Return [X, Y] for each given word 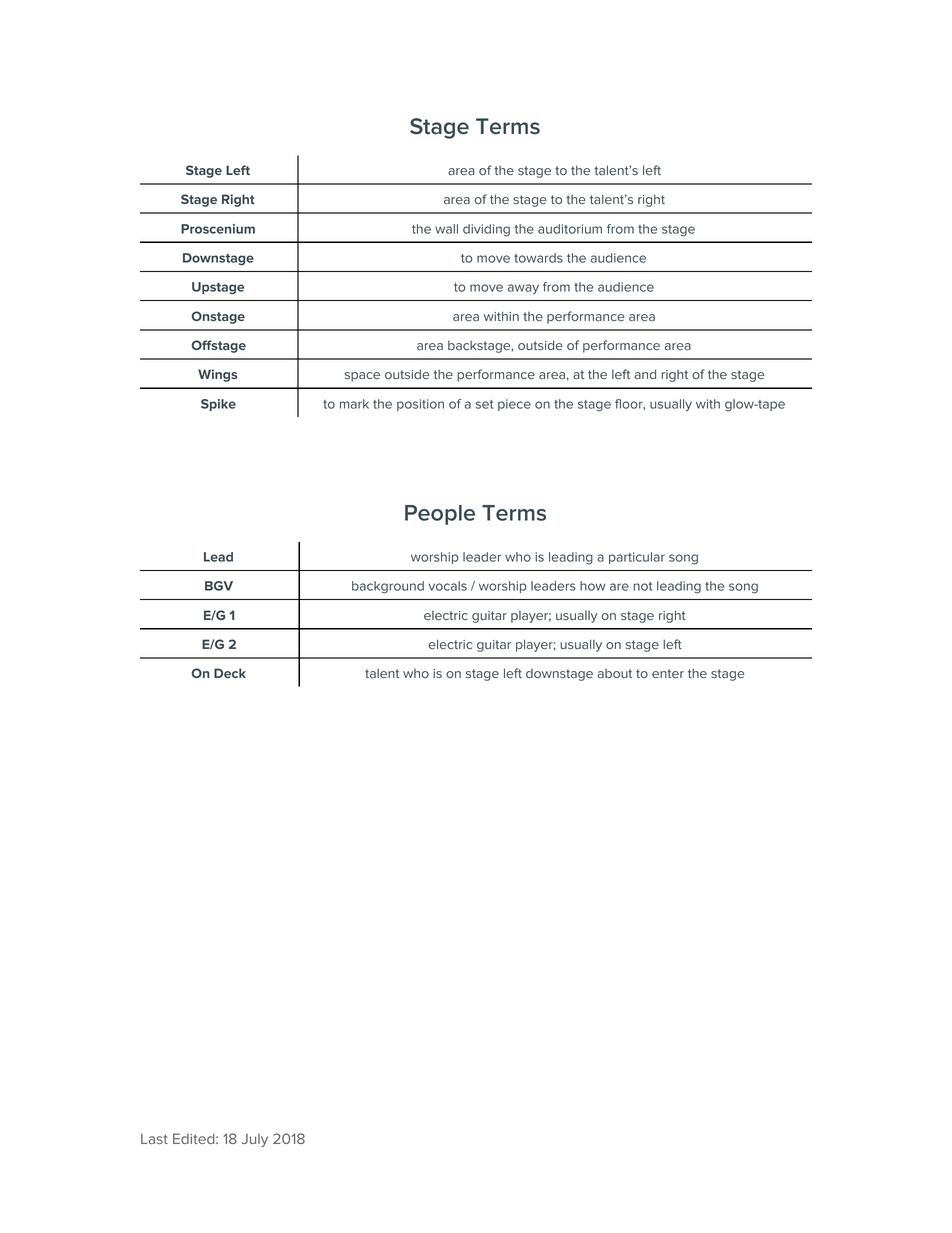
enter [668, 673]
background [388, 587]
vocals [447, 586]
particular [637, 558]
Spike [218, 405]
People [440, 515]
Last [154, 1138]
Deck [230, 673]
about [615, 673]
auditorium [570, 229]
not [642, 586]
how [593, 586]
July [255, 1140]
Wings [217, 375]
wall [446, 229]
